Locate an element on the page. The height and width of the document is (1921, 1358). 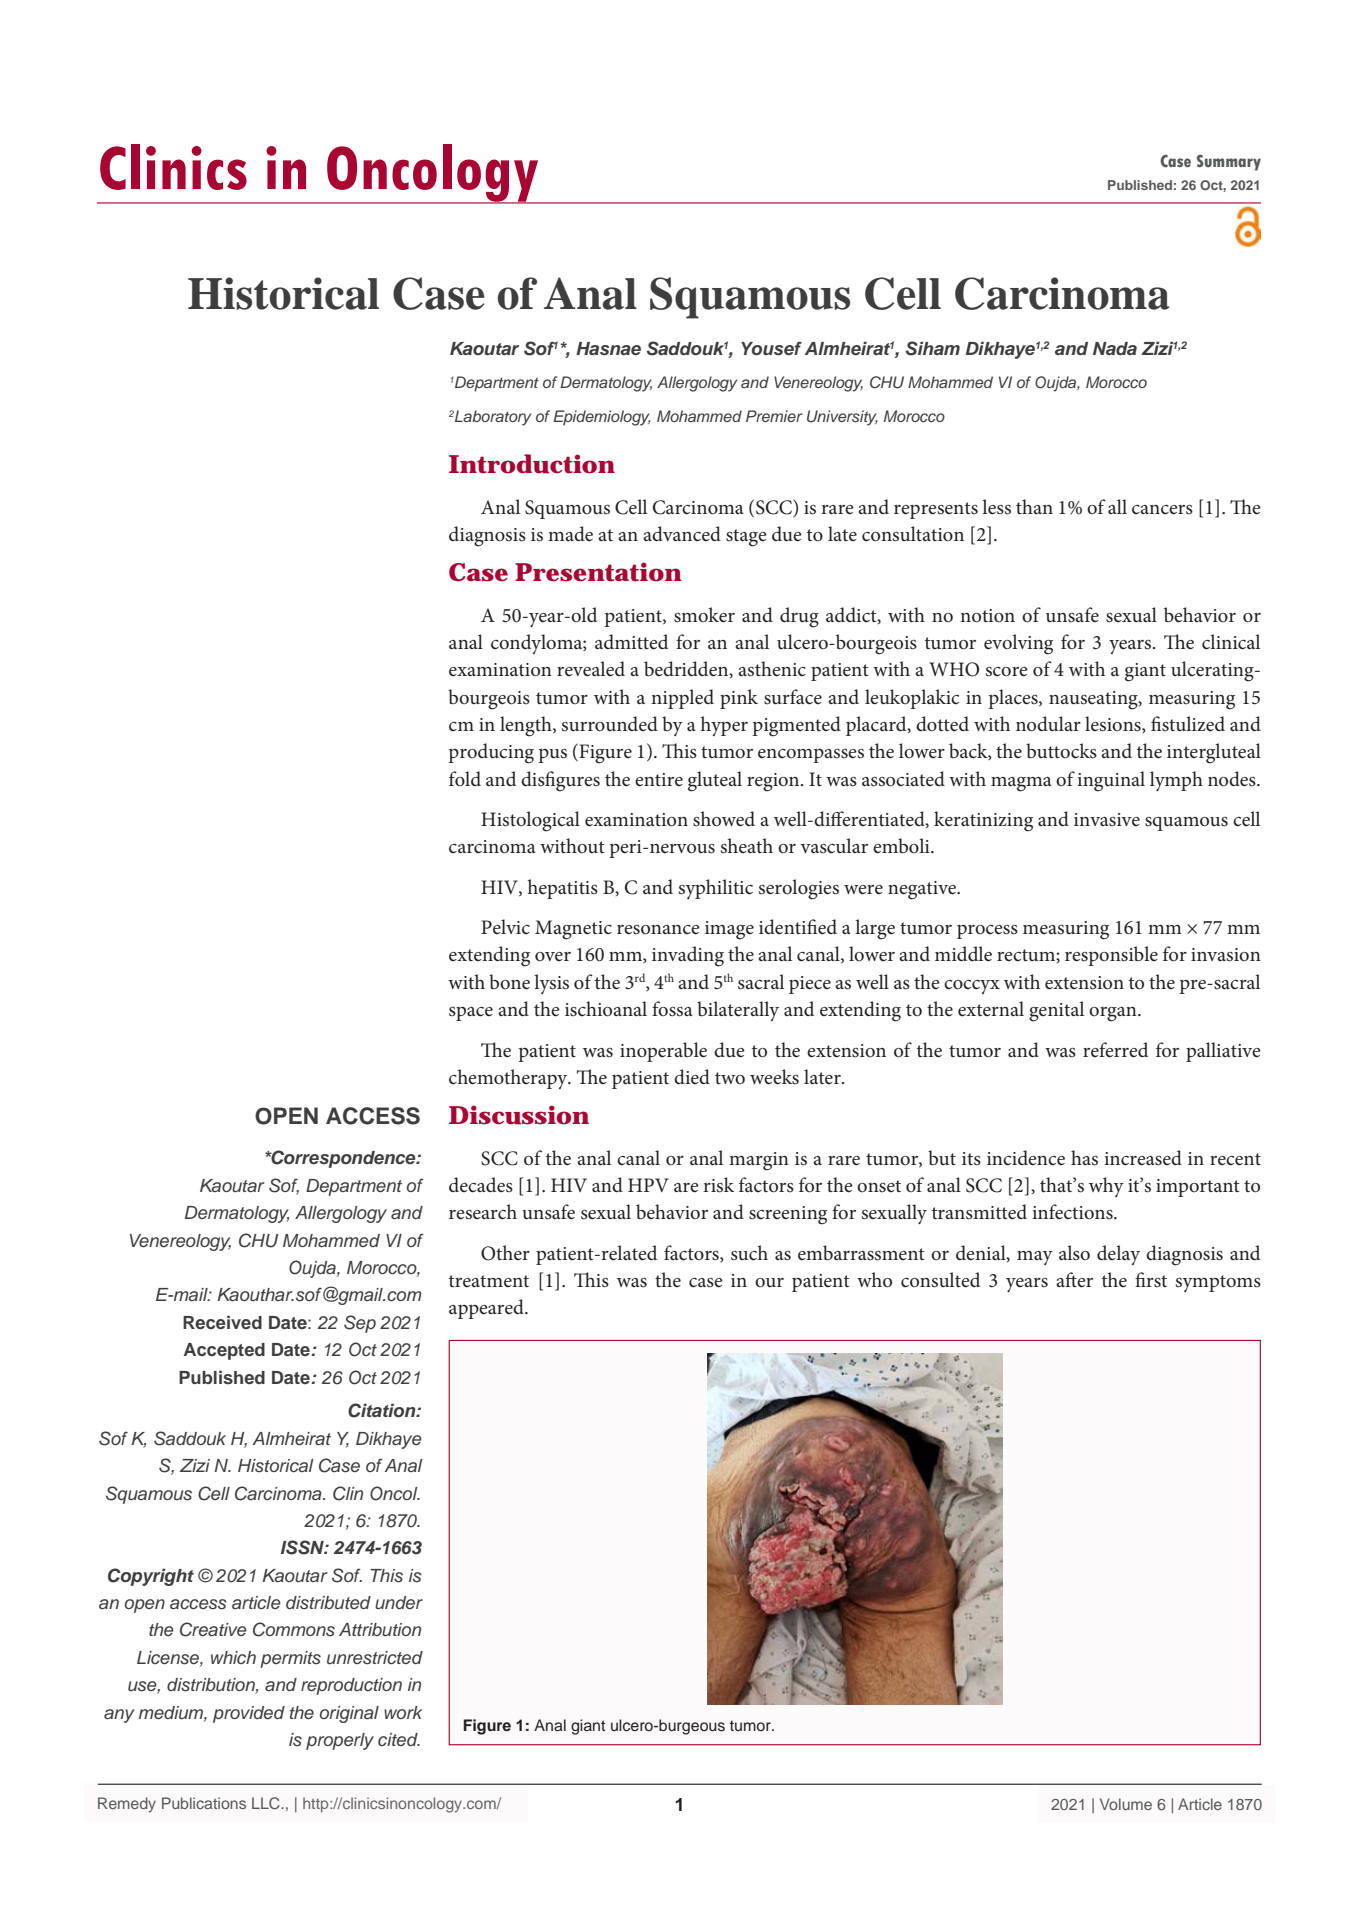
Epidemiology is located at coordinates (602, 418).
